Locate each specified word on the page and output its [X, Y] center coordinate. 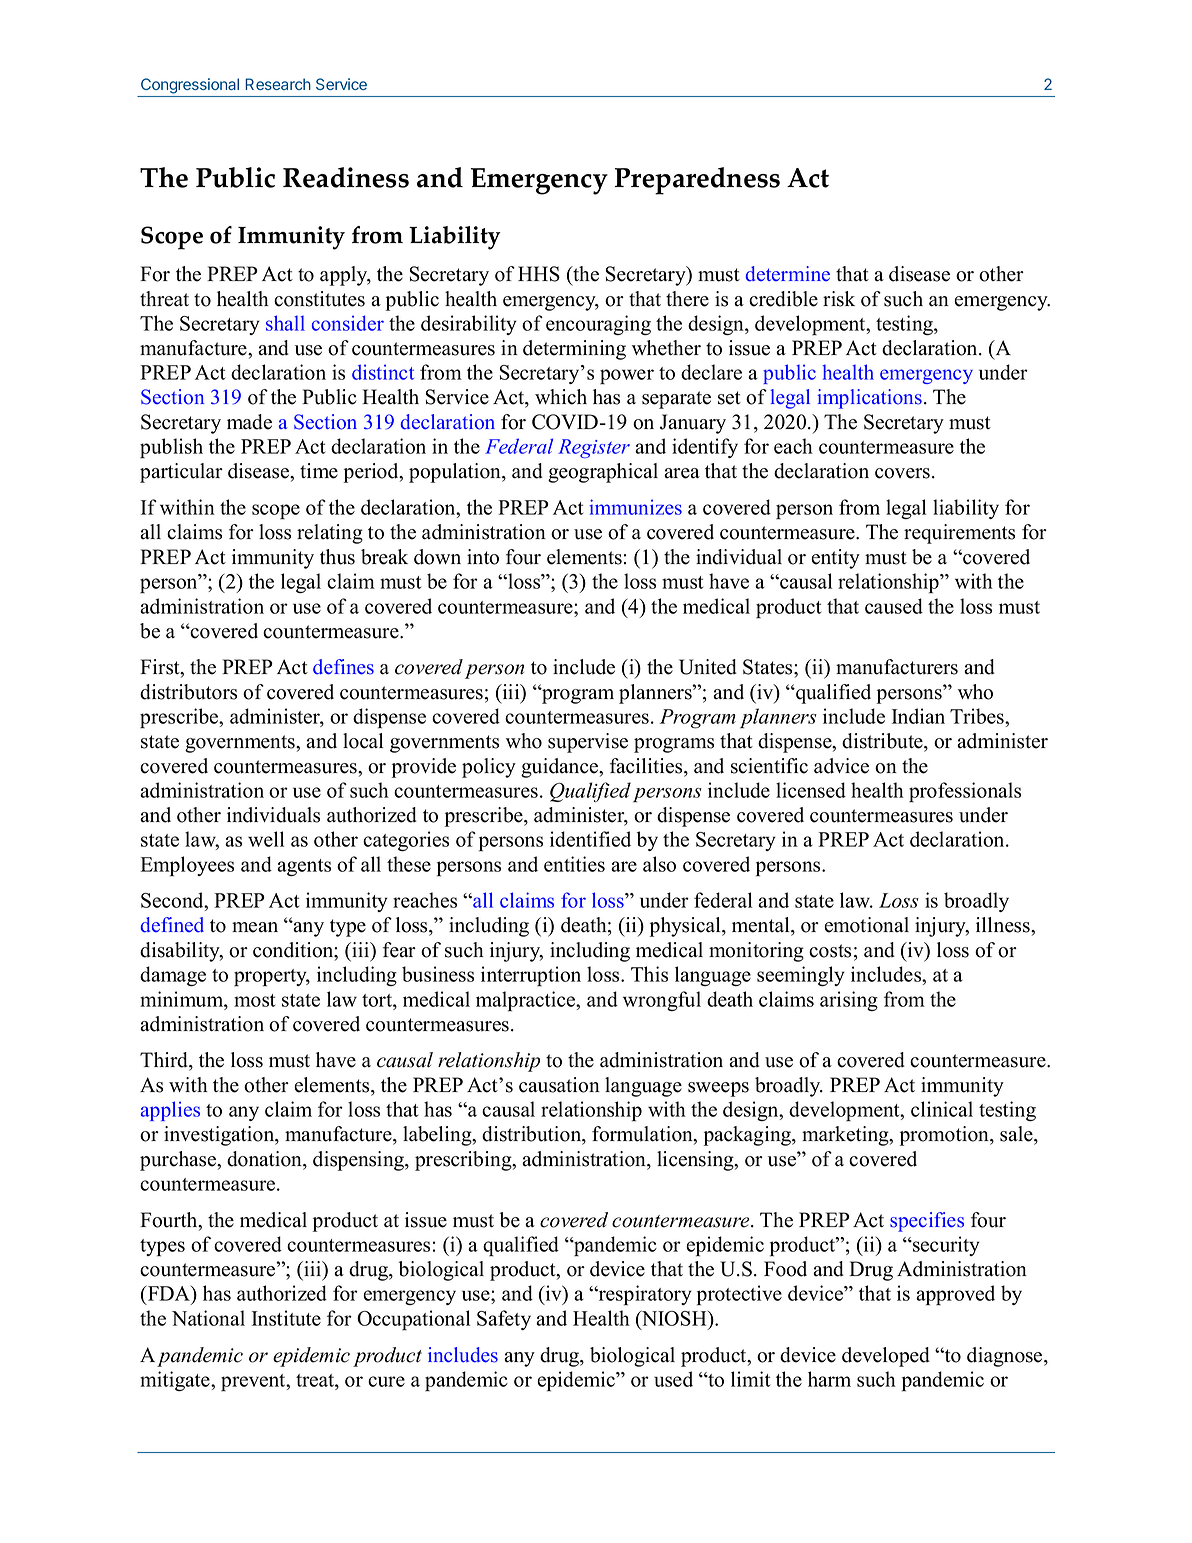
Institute [286, 1318]
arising [849, 1001]
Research [278, 84]
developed [886, 1357]
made [249, 422]
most [254, 1000]
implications [869, 399]
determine [787, 274]
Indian [918, 716]
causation [559, 1085]
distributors [188, 692]
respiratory [644, 1295]
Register [594, 448]
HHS [539, 274]
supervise [588, 743]
